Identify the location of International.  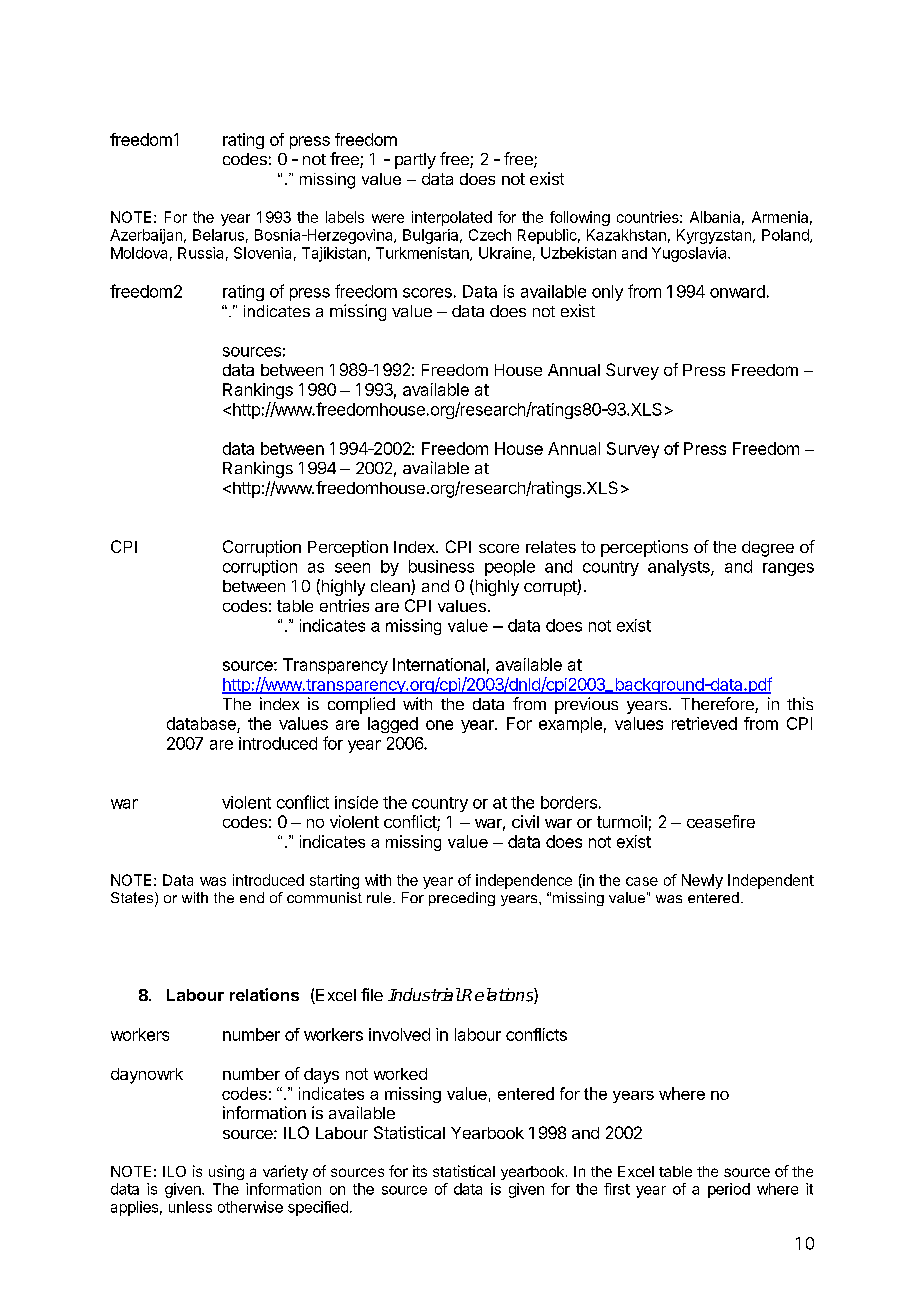
(439, 664).
